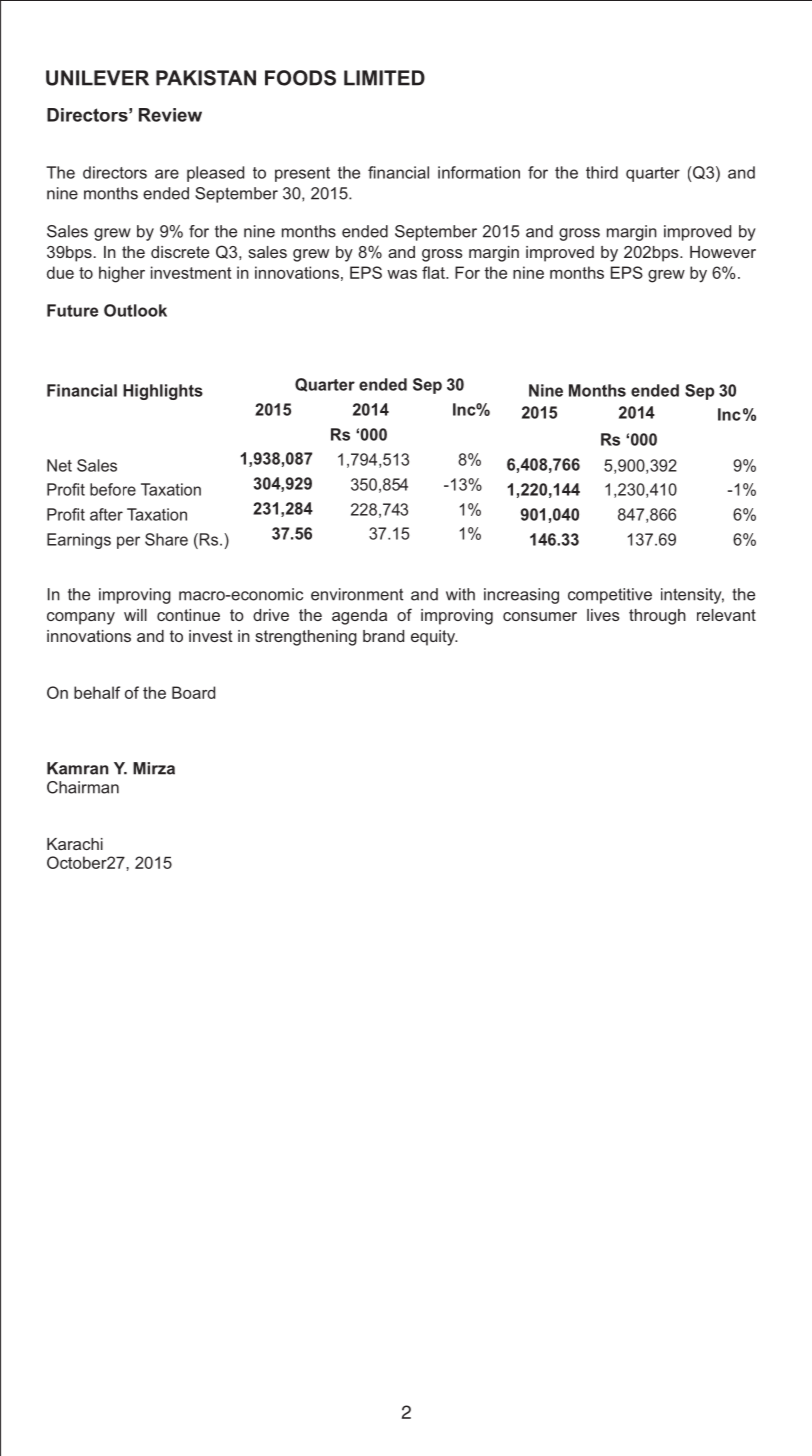 Image resolution: width=812 pixels, height=1456 pixels. I want to click on However, so click(723, 252).
